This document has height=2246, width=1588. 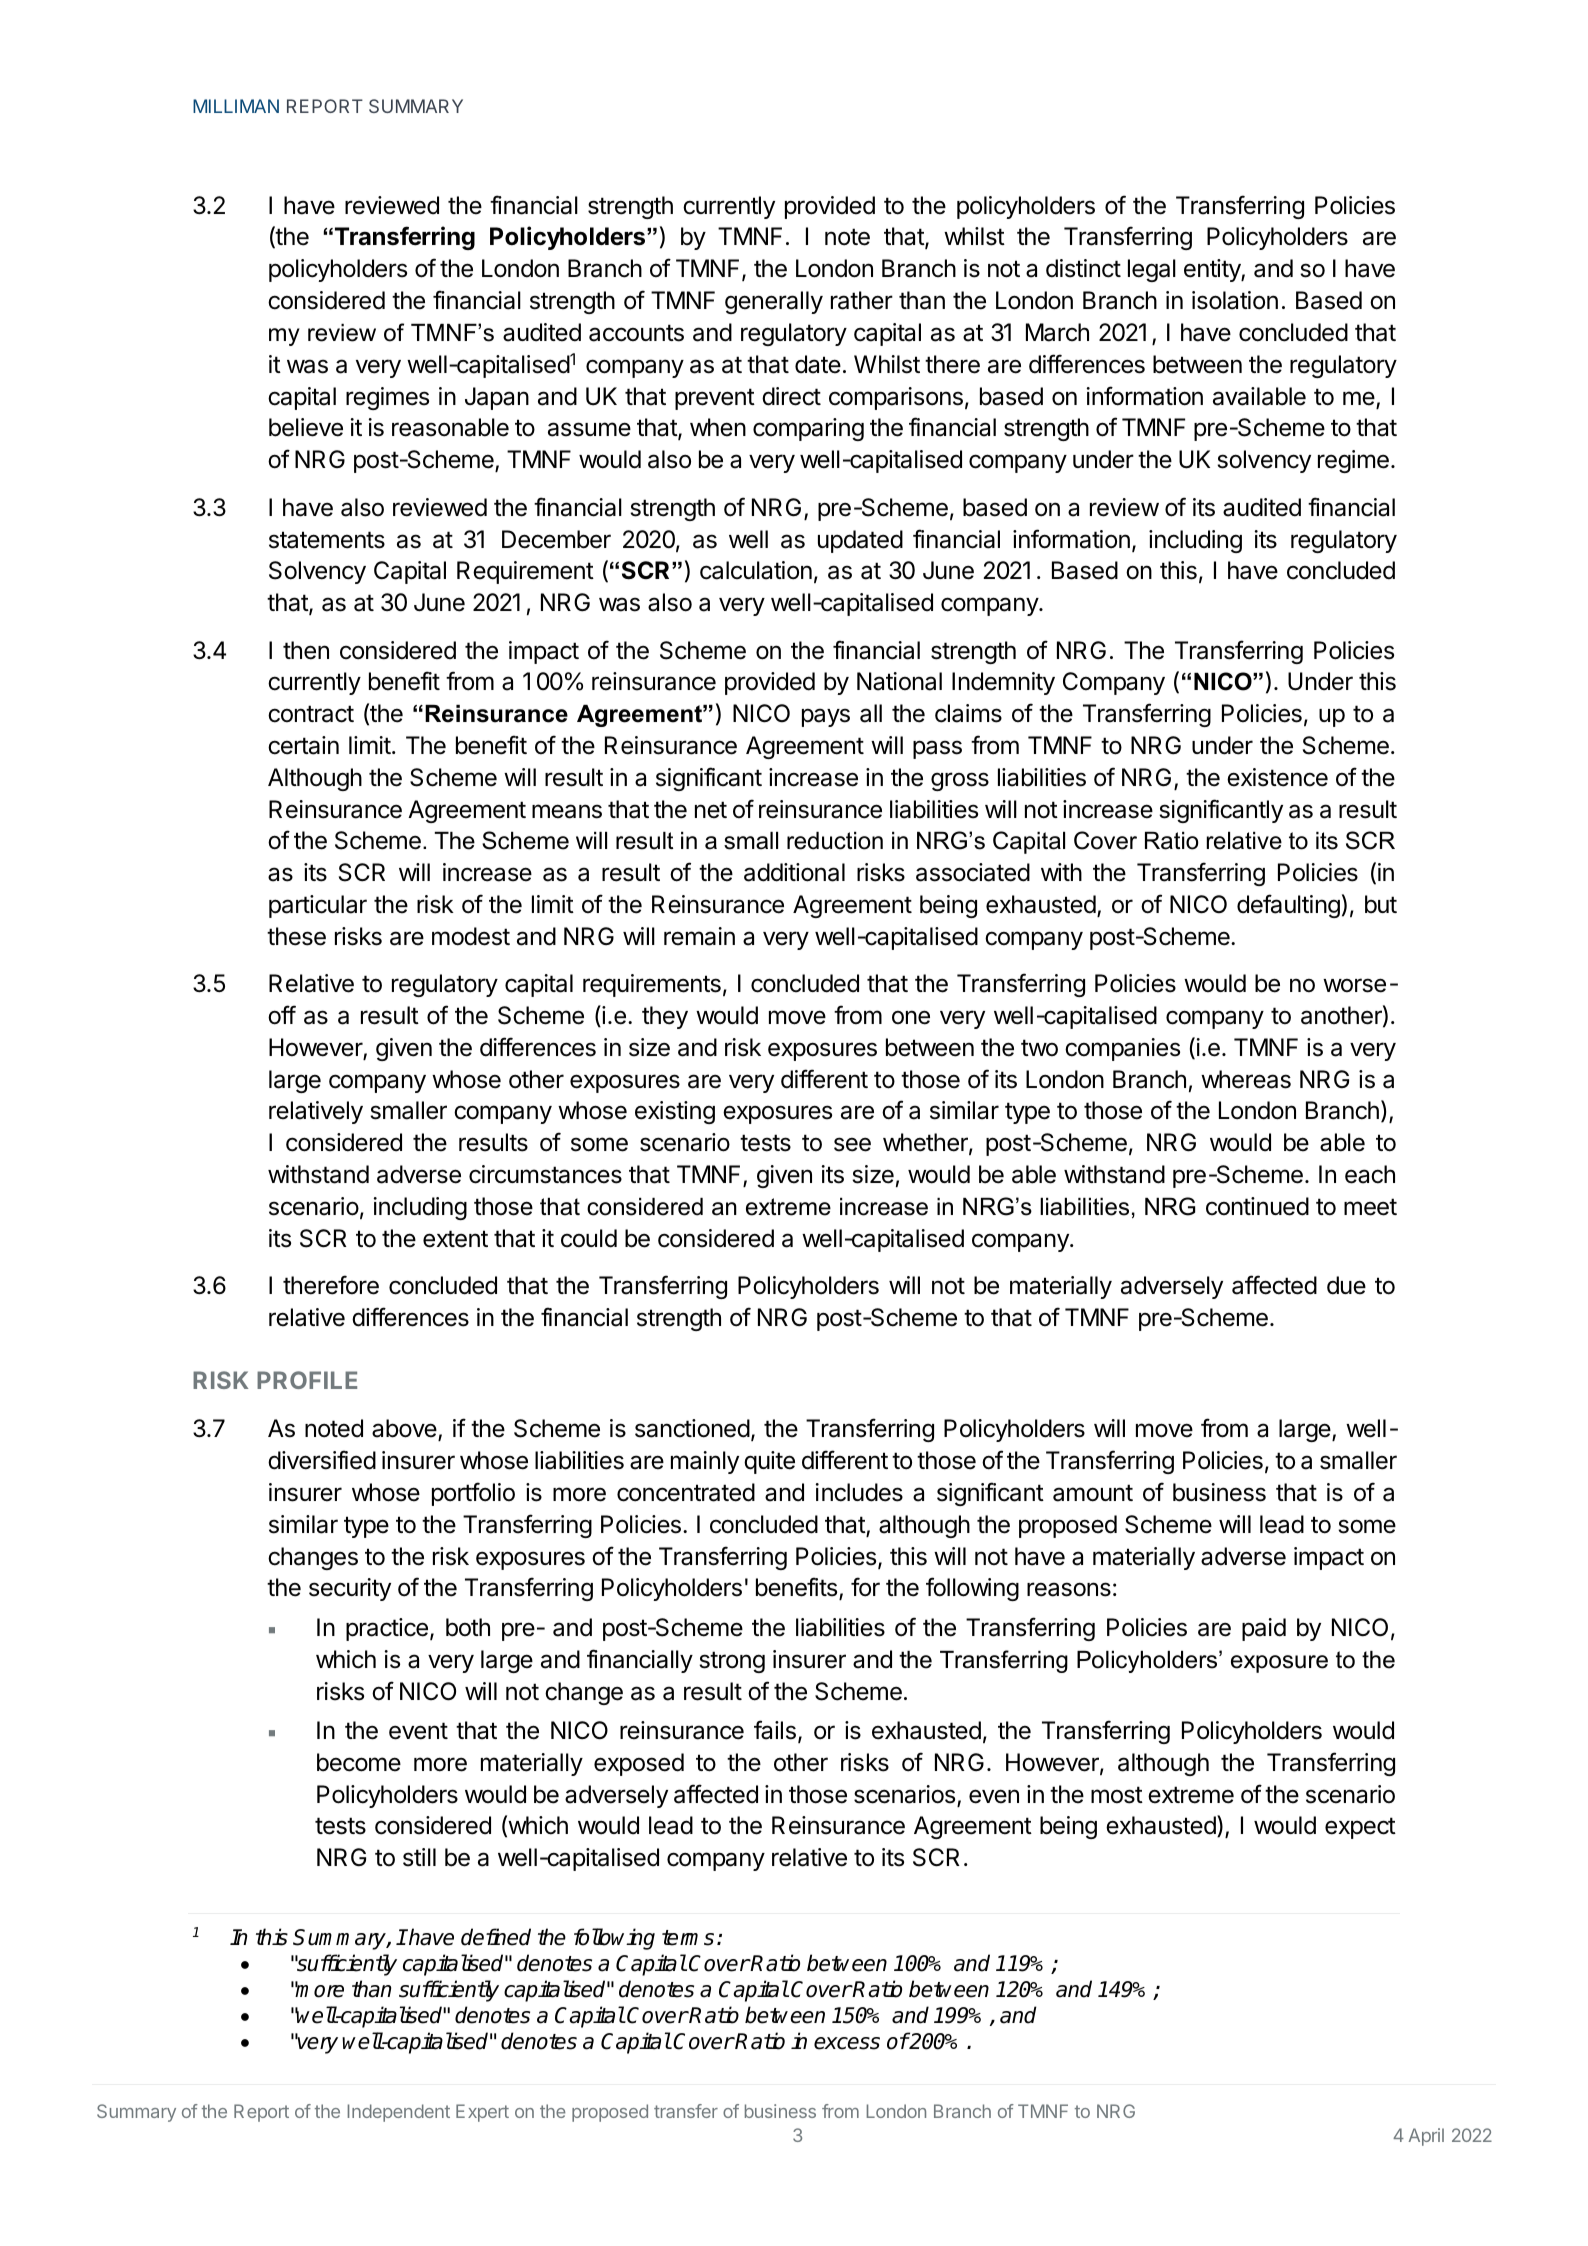 What do you see at coordinates (1235, 300) in the document?
I see `isolation` at bounding box center [1235, 300].
